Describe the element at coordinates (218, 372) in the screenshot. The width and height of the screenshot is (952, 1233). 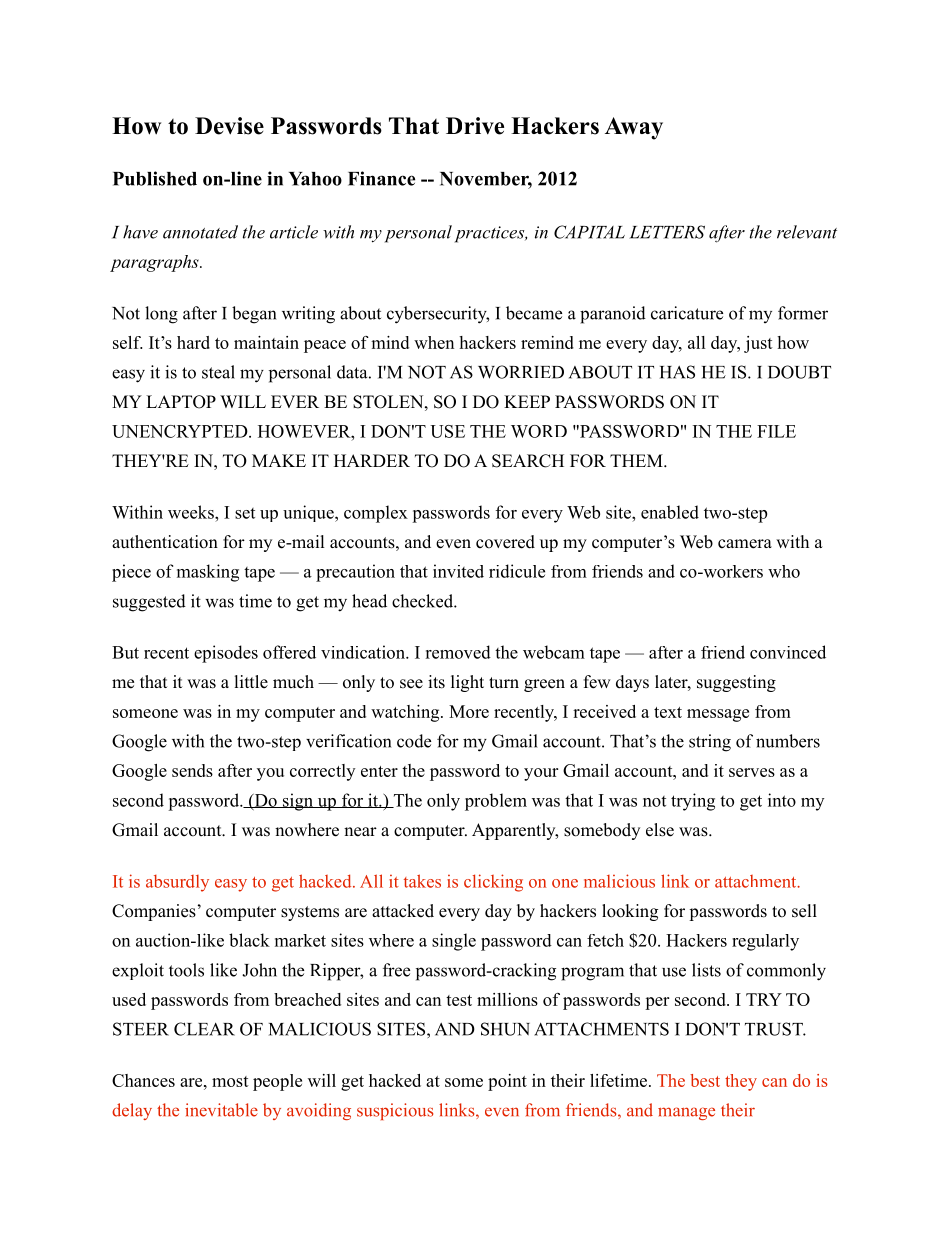
I see `steal` at that location.
